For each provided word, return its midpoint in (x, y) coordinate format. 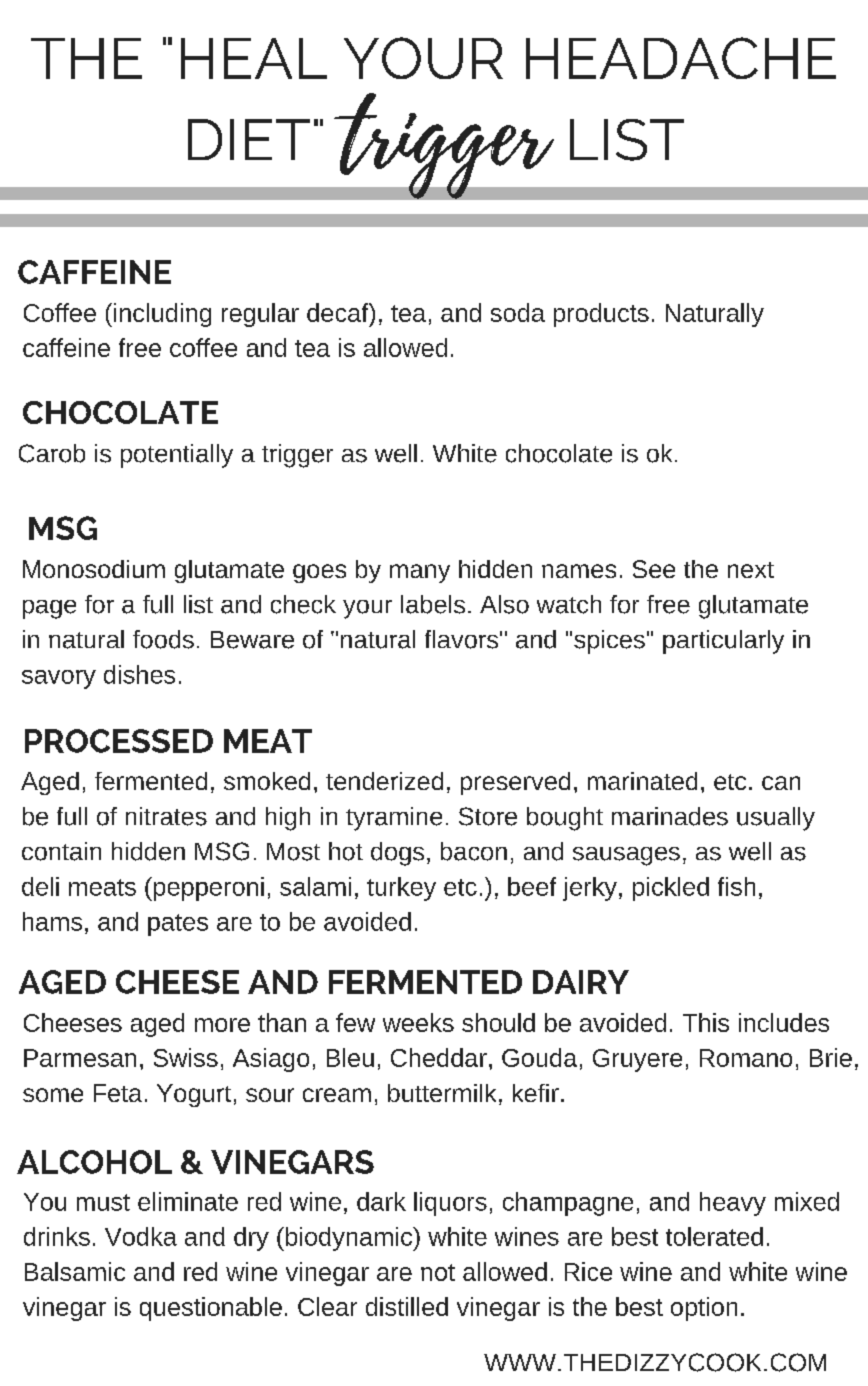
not (438, 1272)
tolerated (714, 1236)
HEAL (254, 58)
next (751, 570)
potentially (177, 456)
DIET (249, 139)
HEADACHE (681, 58)
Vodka (141, 1236)
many (420, 573)
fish (736, 886)
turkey (401, 889)
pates (178, 925)
